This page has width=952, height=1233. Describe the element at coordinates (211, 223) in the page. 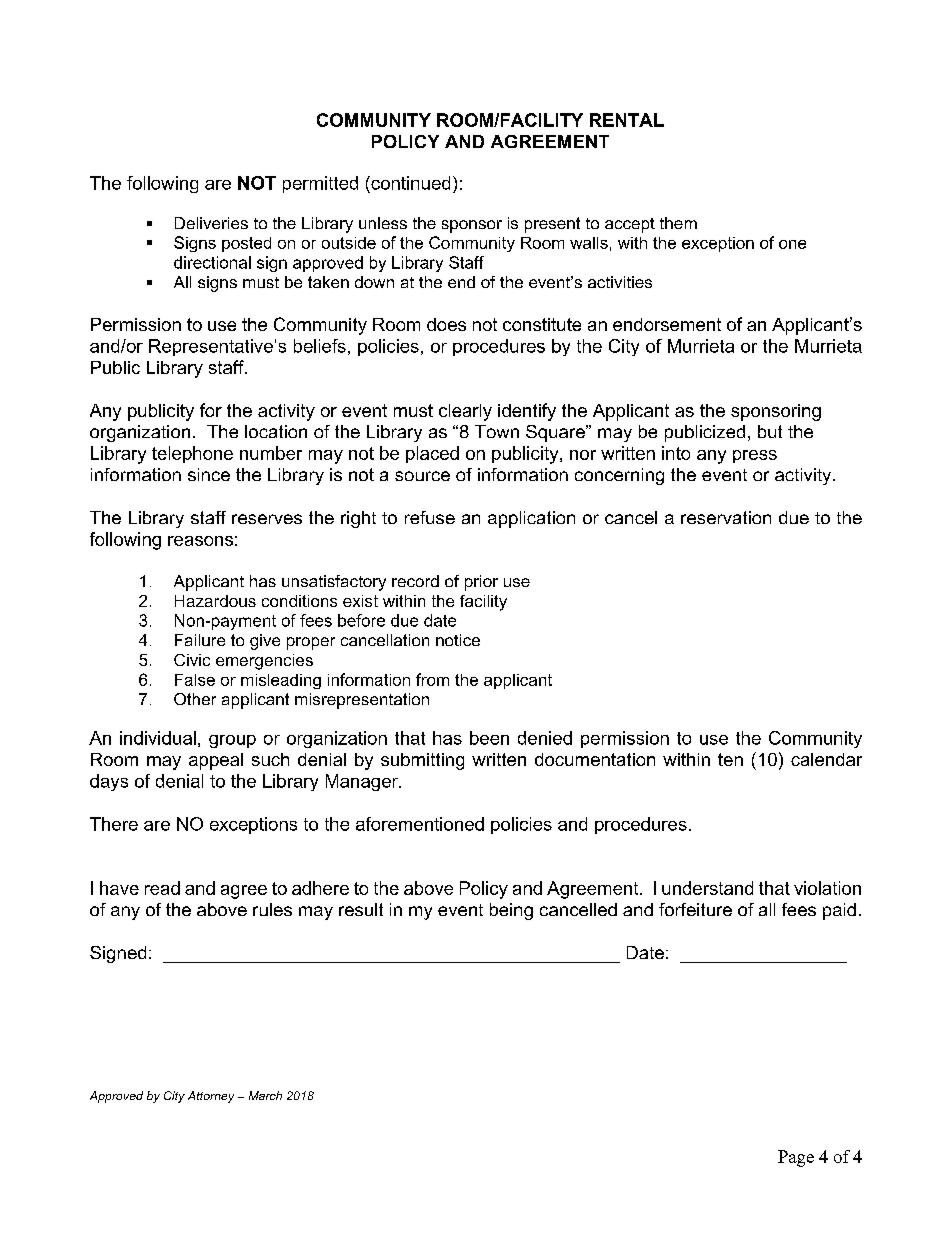

I see `Deliveries` at that location.
